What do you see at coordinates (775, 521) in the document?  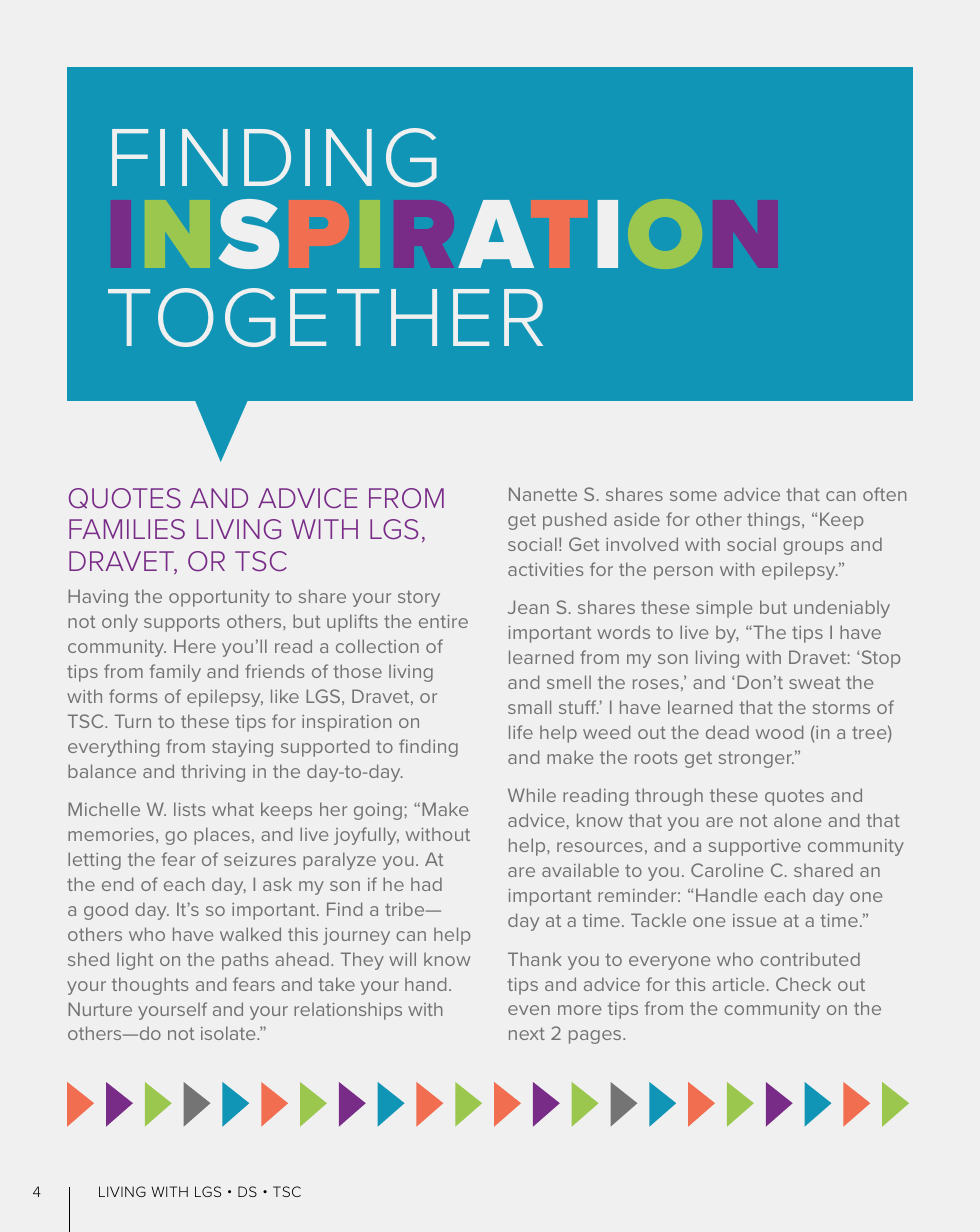 I see `things` at bounding box center [775, 521].
